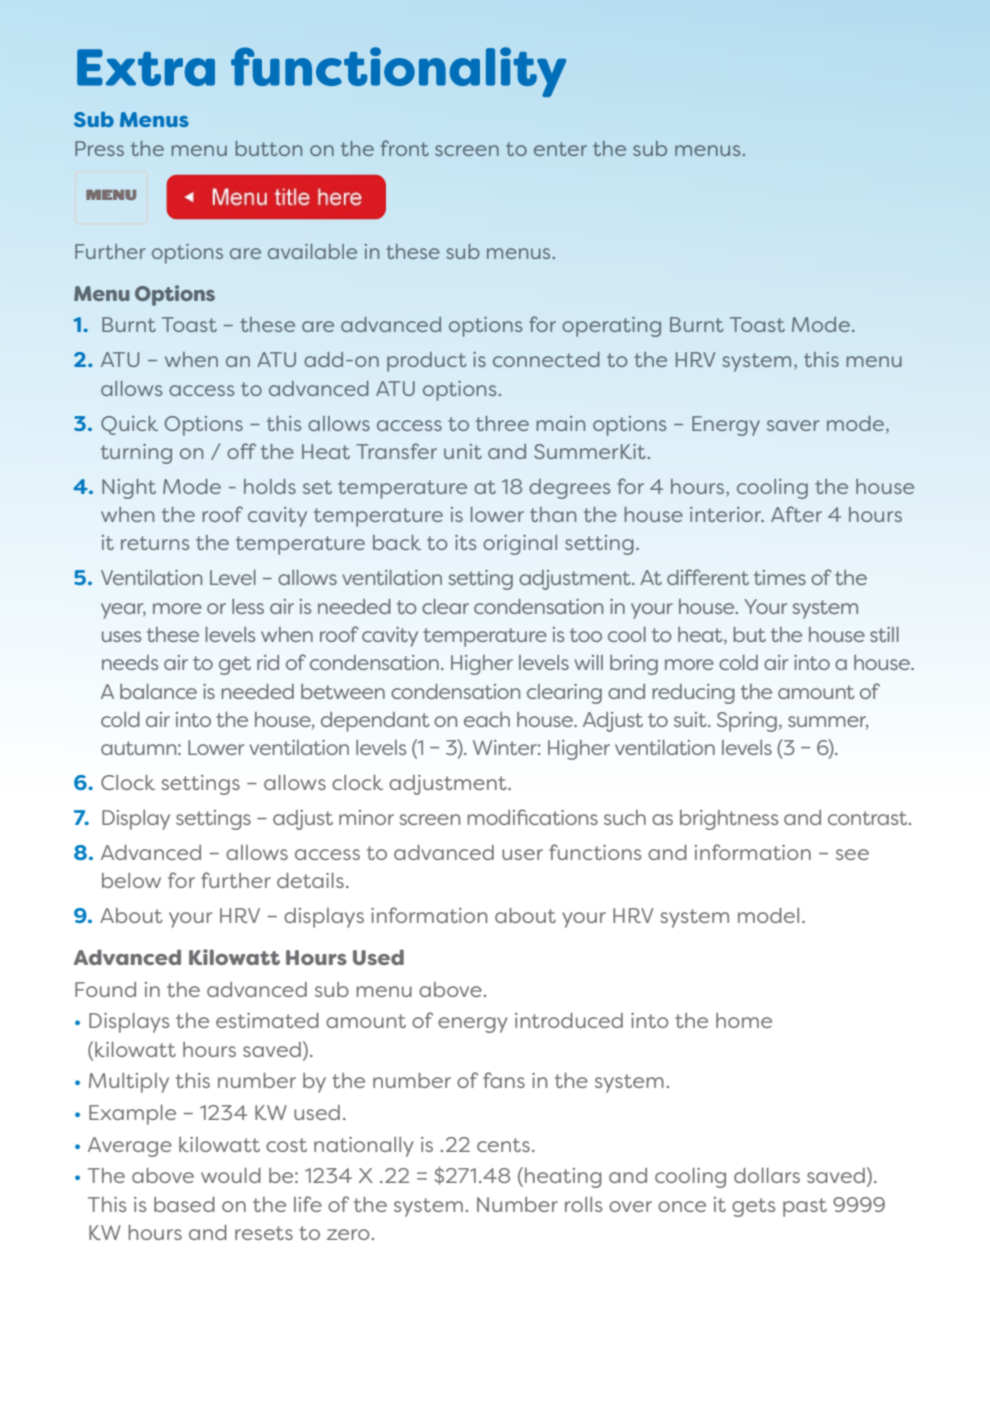 This screenshot has height=1404, width=990. I want to click on Spring, so click(747, 722).
